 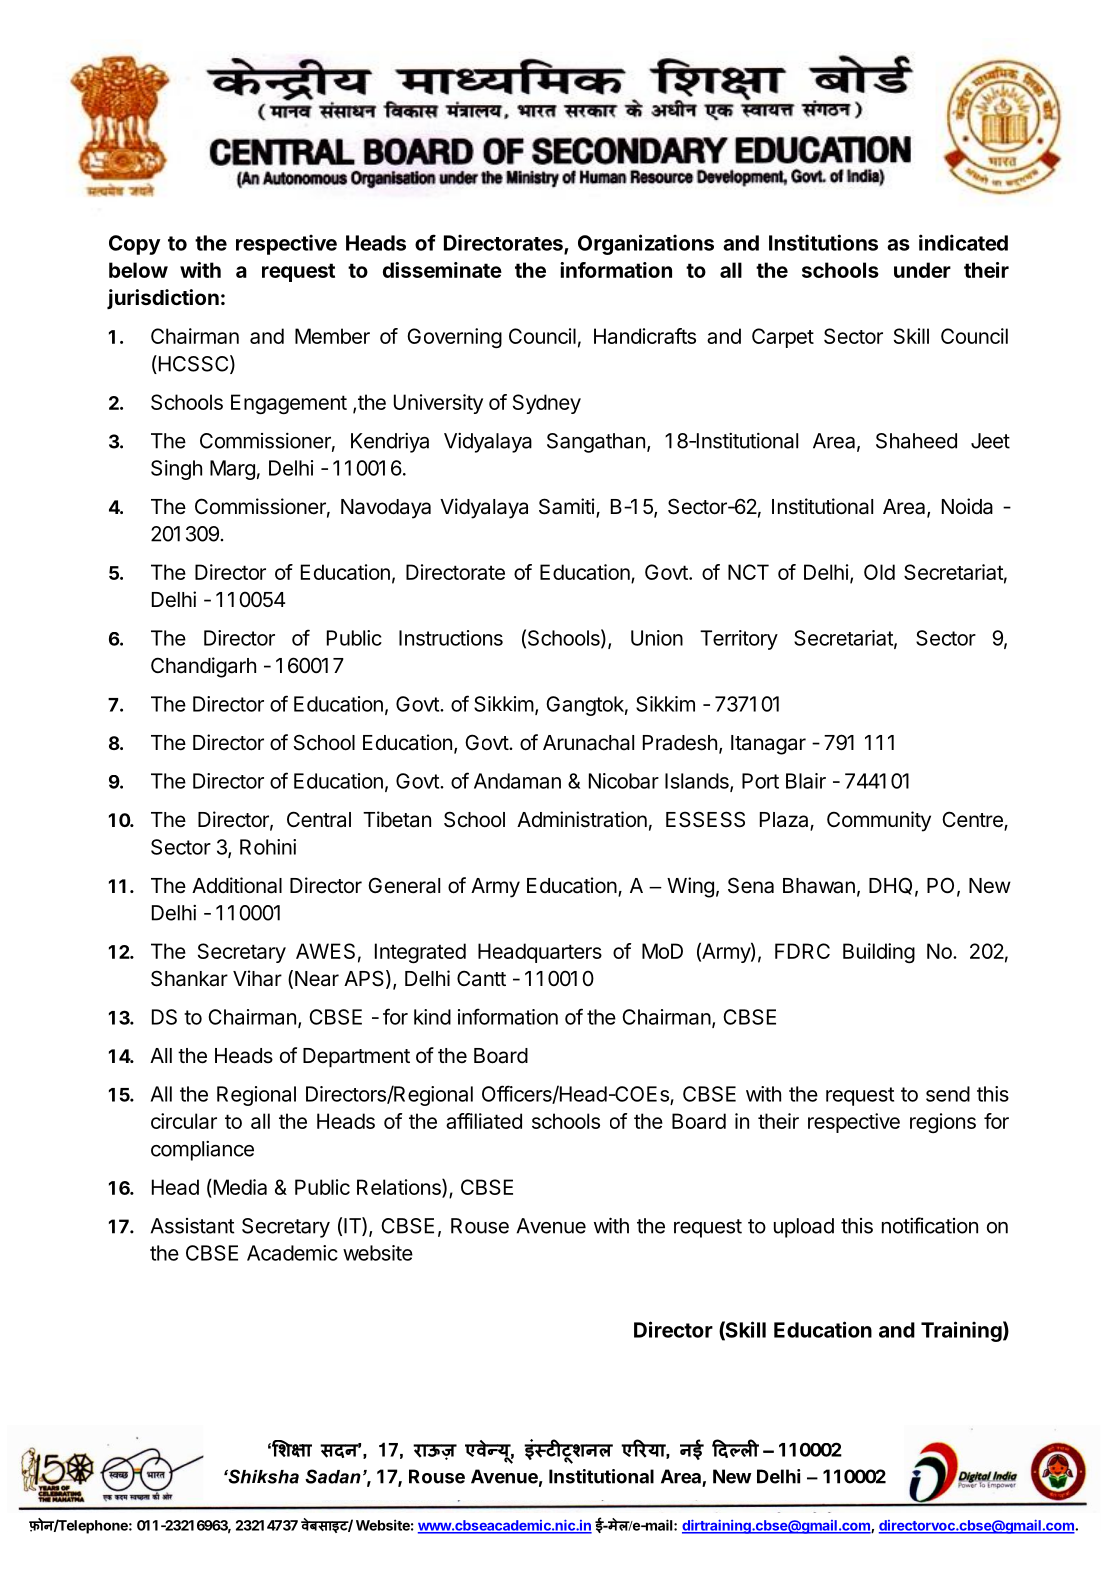 What do you see at coordinates (333, 1476) in the page?
I see `Sadan` at bounding box center [333, 1476].
